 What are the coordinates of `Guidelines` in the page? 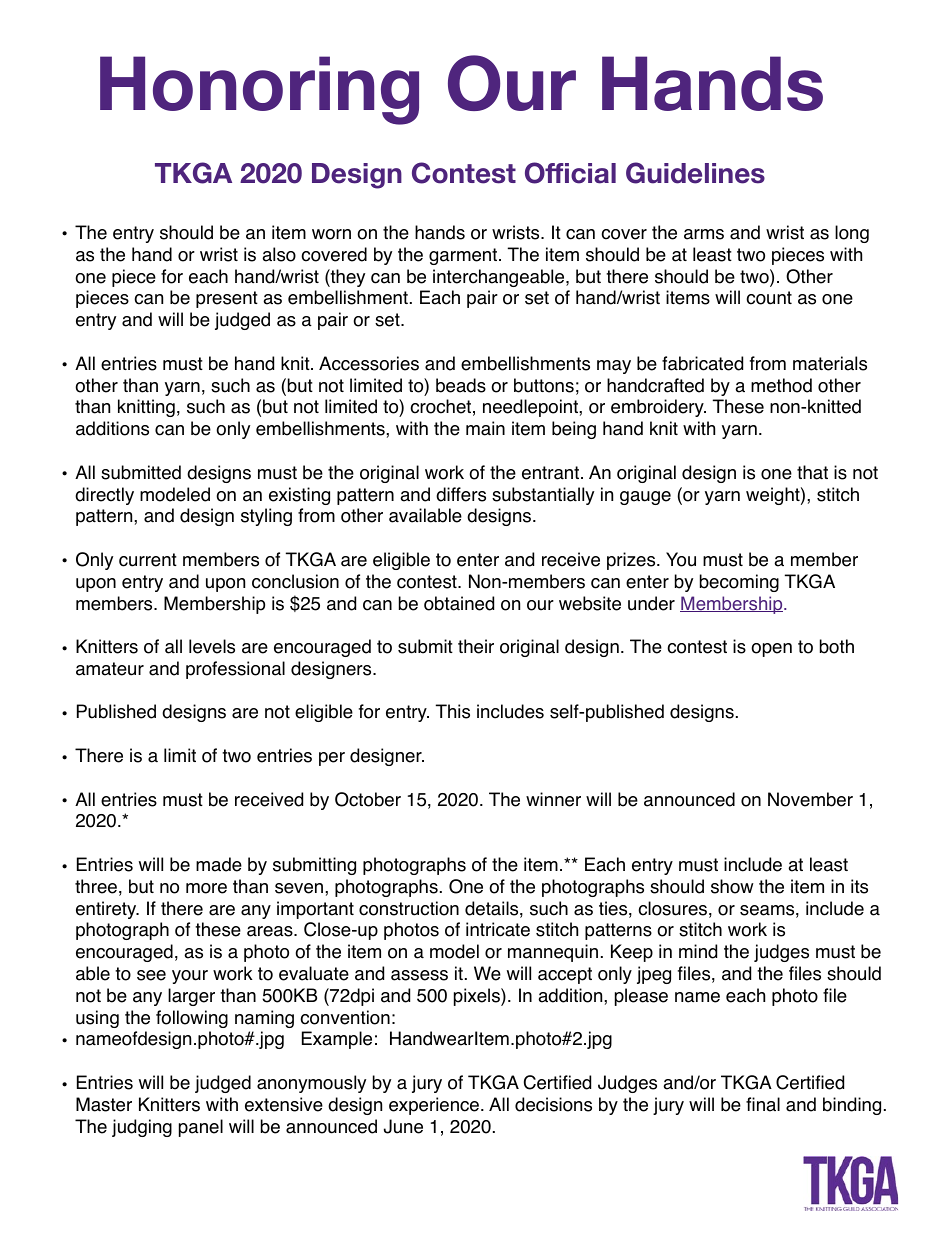 It's located at (695, 173).
